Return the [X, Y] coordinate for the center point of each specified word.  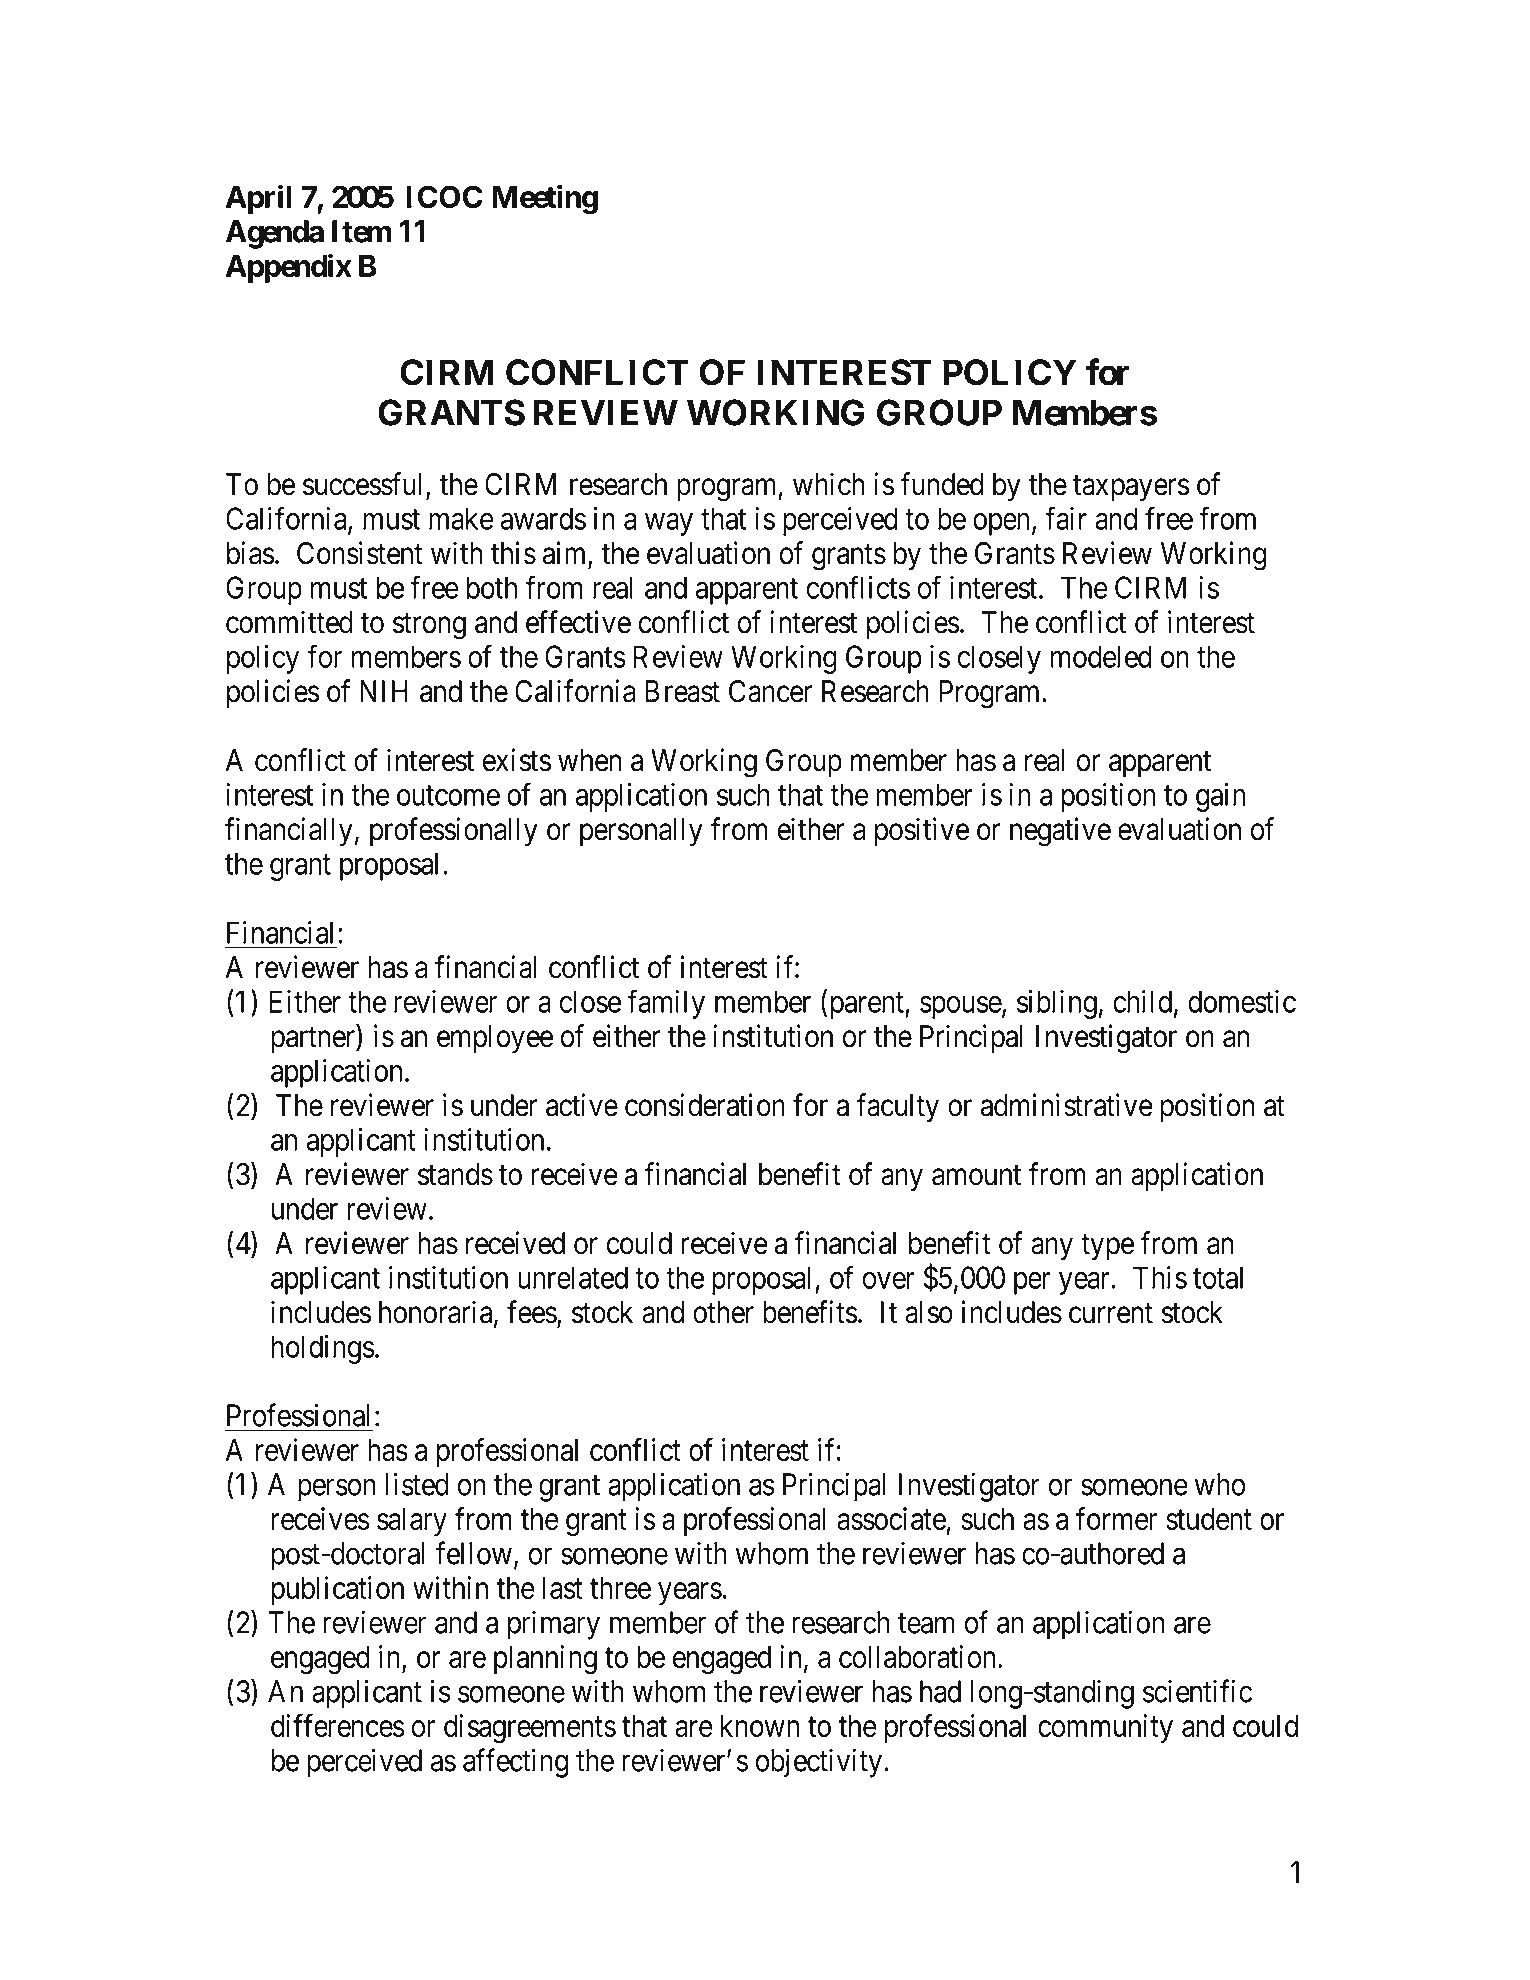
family [666, 1004]
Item [362, 231]
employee [495, 1039]
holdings [323, 1349]
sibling [1057, 1004]
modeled [1101, 656]
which [829, 484]
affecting [515, 1763]
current [1111, 1313]
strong [429, 626]
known [760, 1726]
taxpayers [1131, 488]
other [723, 1312]
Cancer [770, 691]
